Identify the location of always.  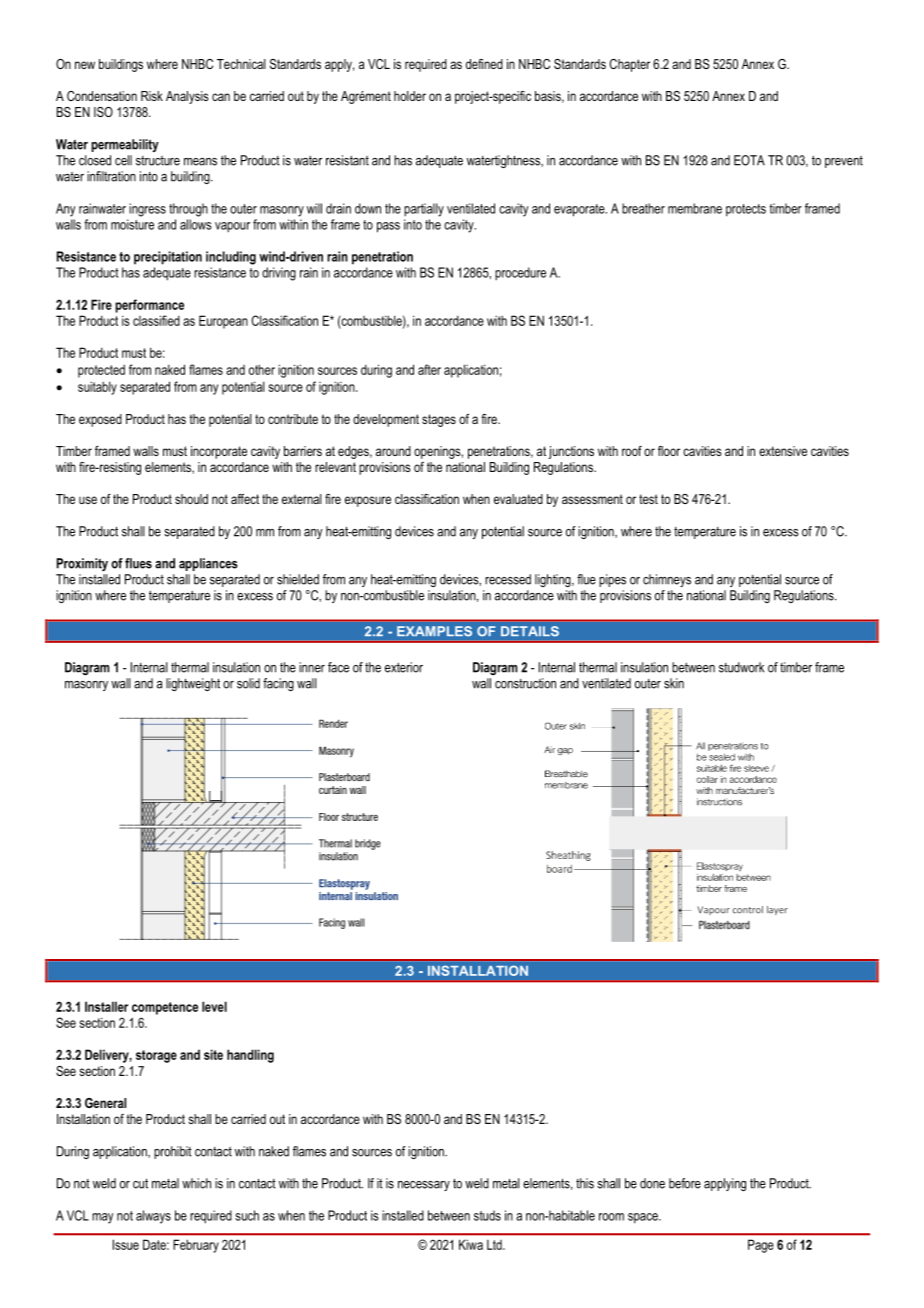
(153, 1217).
